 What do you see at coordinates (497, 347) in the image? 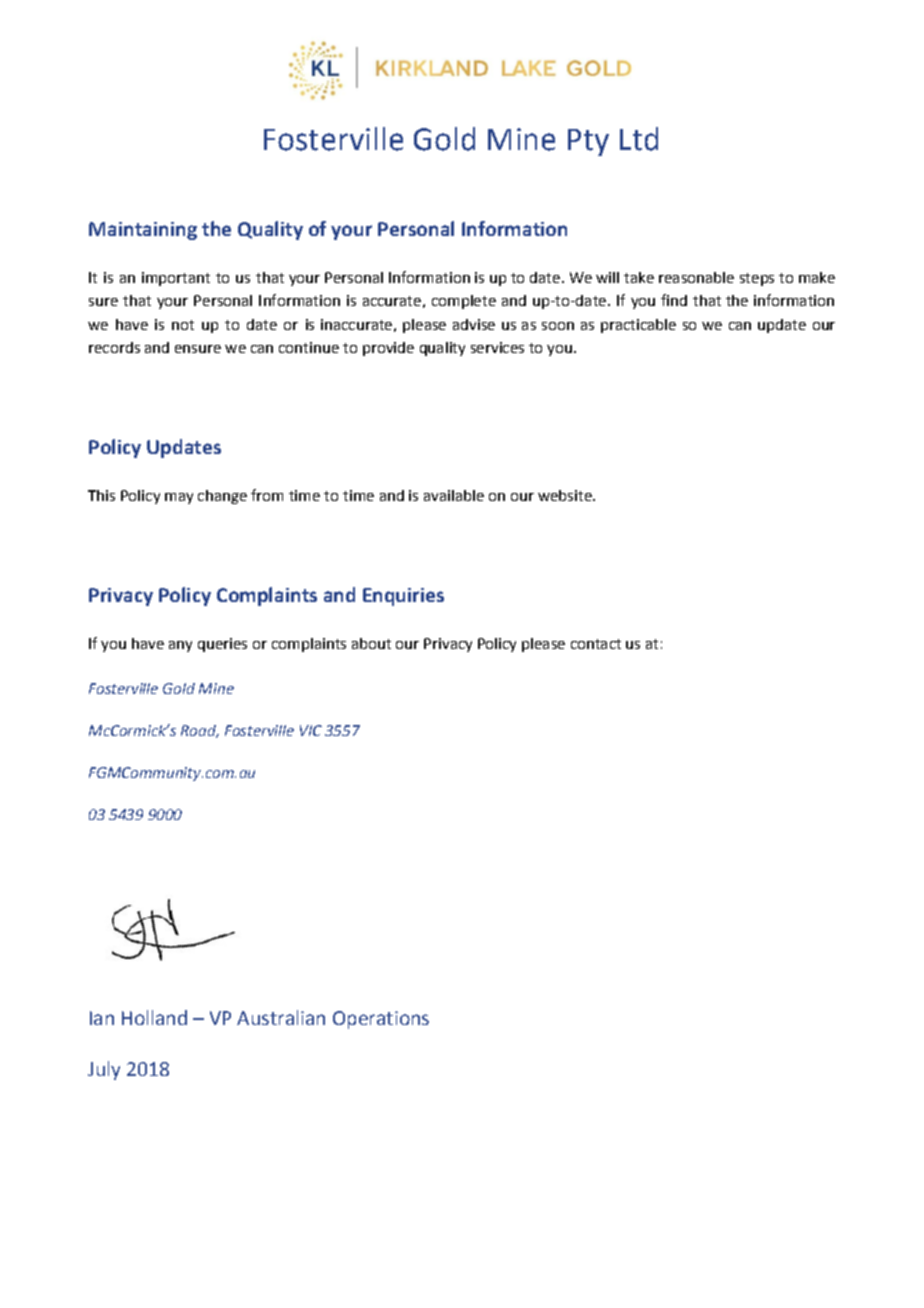
I see `services` at bounding box center [497, 347].
